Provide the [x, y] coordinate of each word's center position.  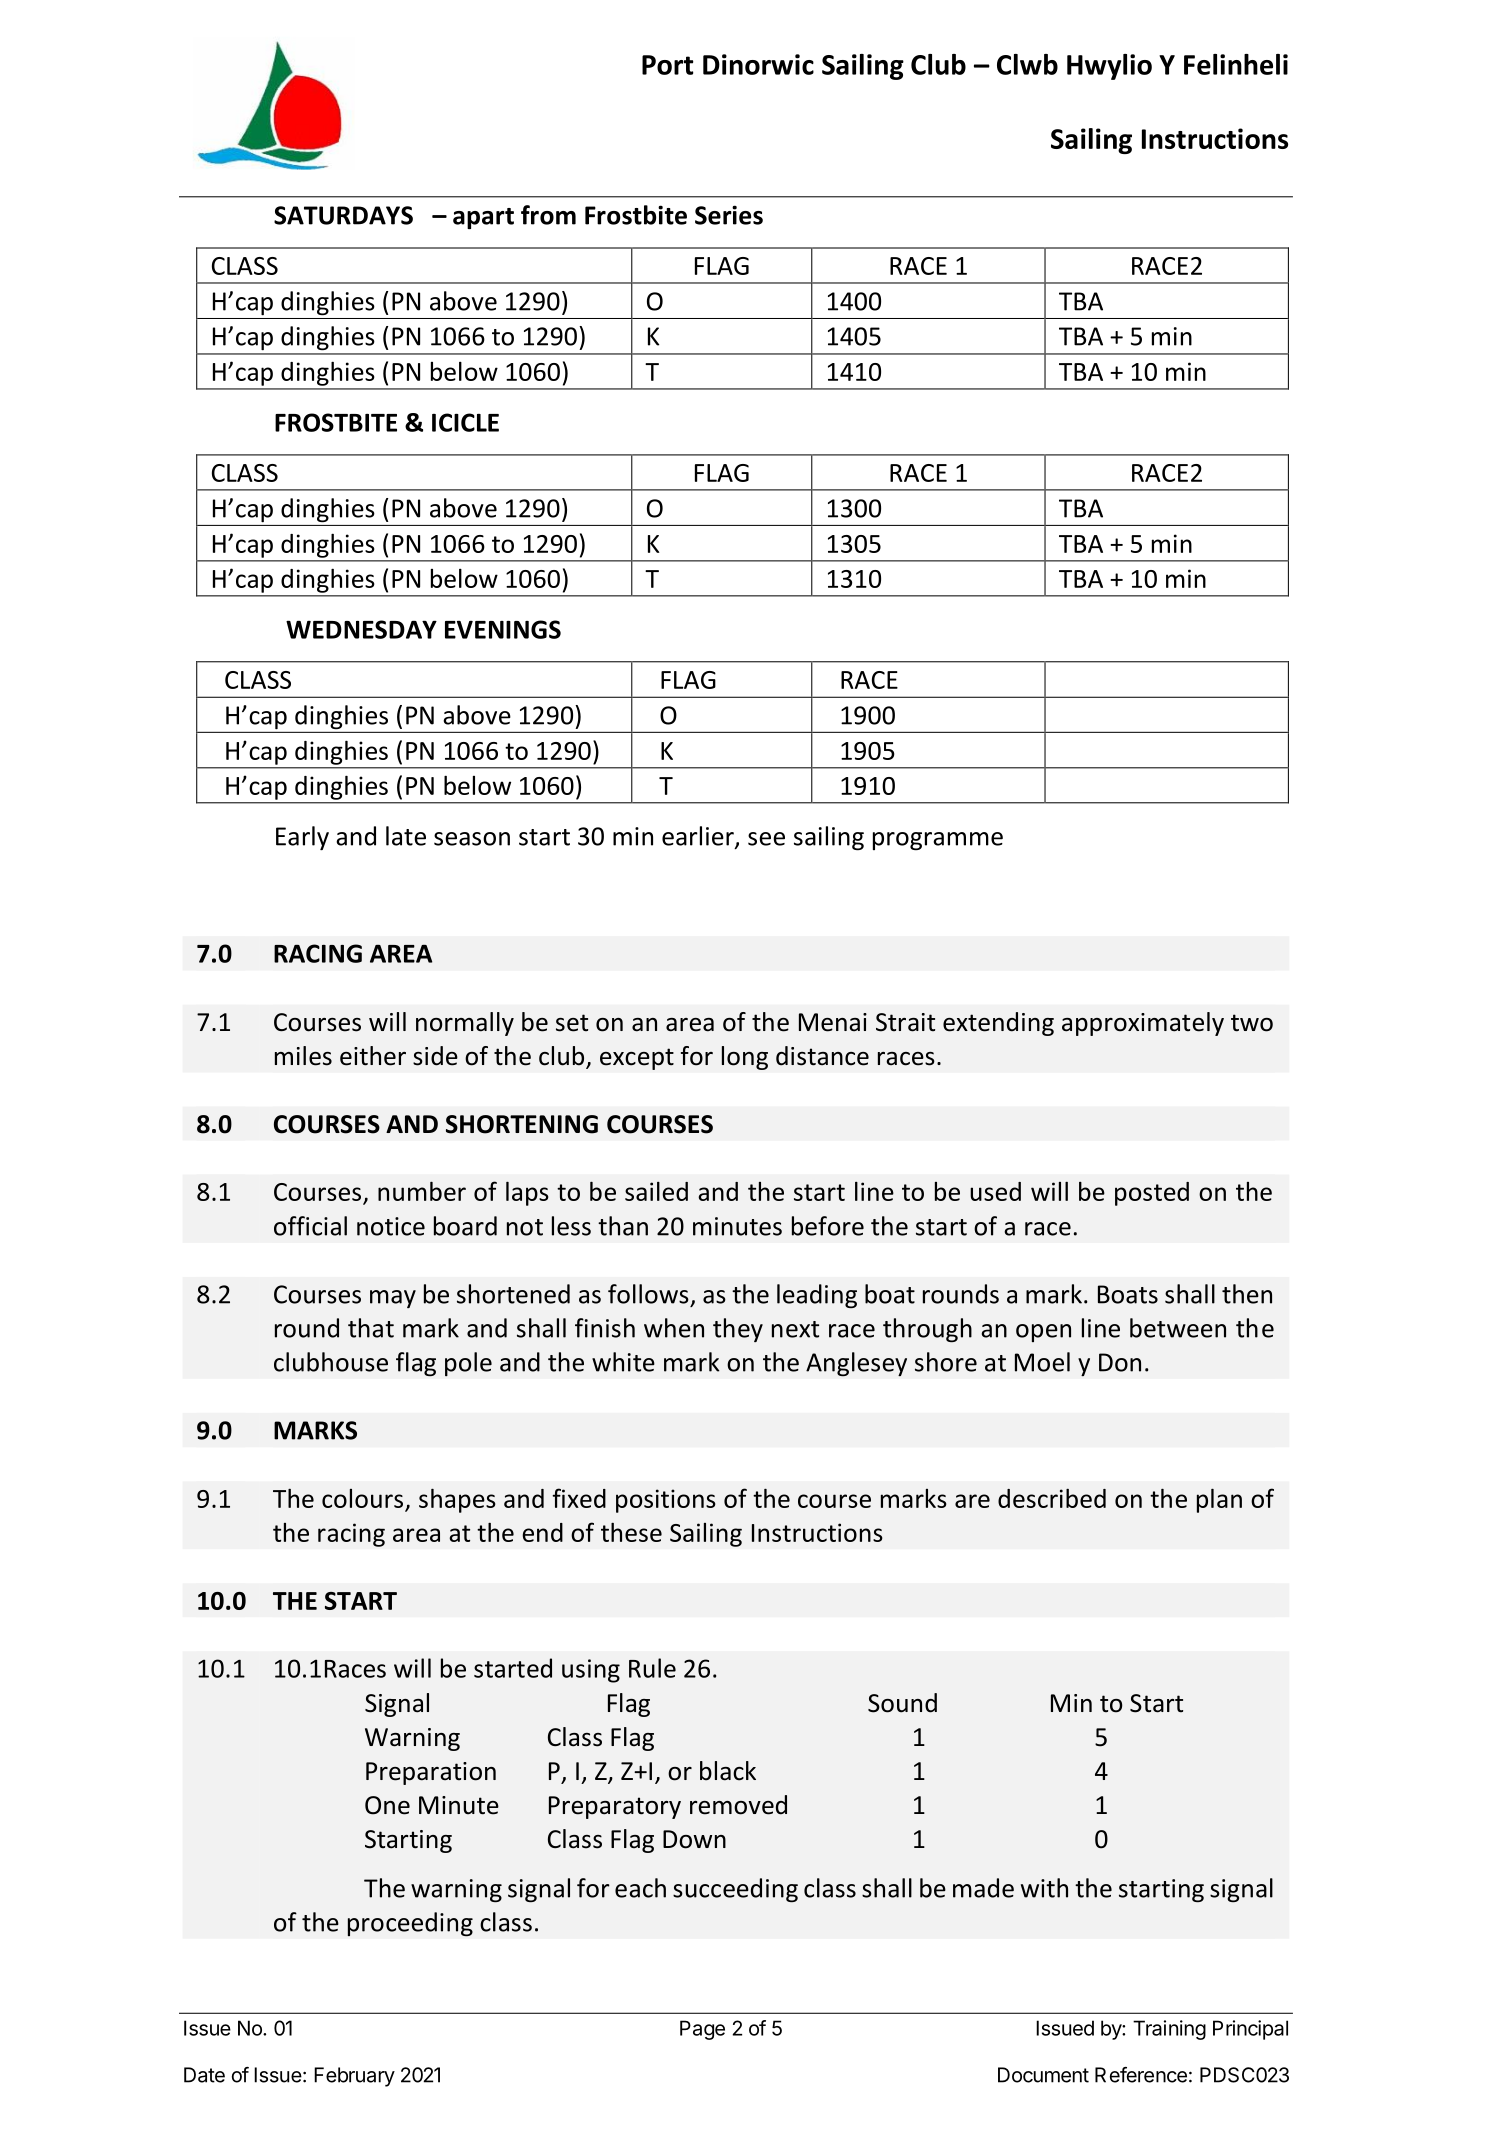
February [354, 2077]
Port [667, 65]
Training [1169, 2030]
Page [702, 2030]
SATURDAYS [343, 215]
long [745, 1058]
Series [729, 215]
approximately [1143, 1024]
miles [303, 1056]
